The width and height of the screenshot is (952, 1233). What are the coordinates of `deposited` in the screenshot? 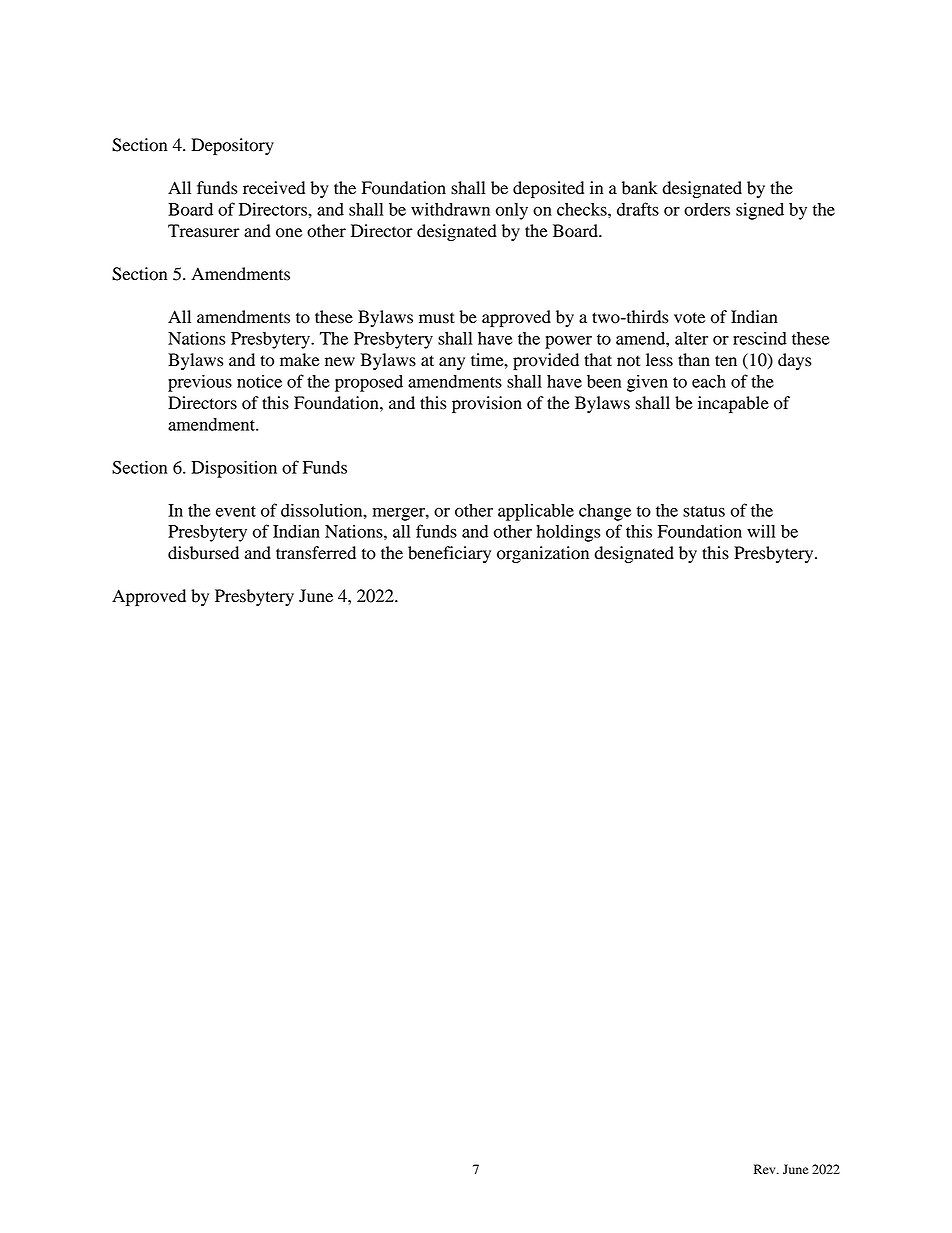 It's located at (548, 189).
